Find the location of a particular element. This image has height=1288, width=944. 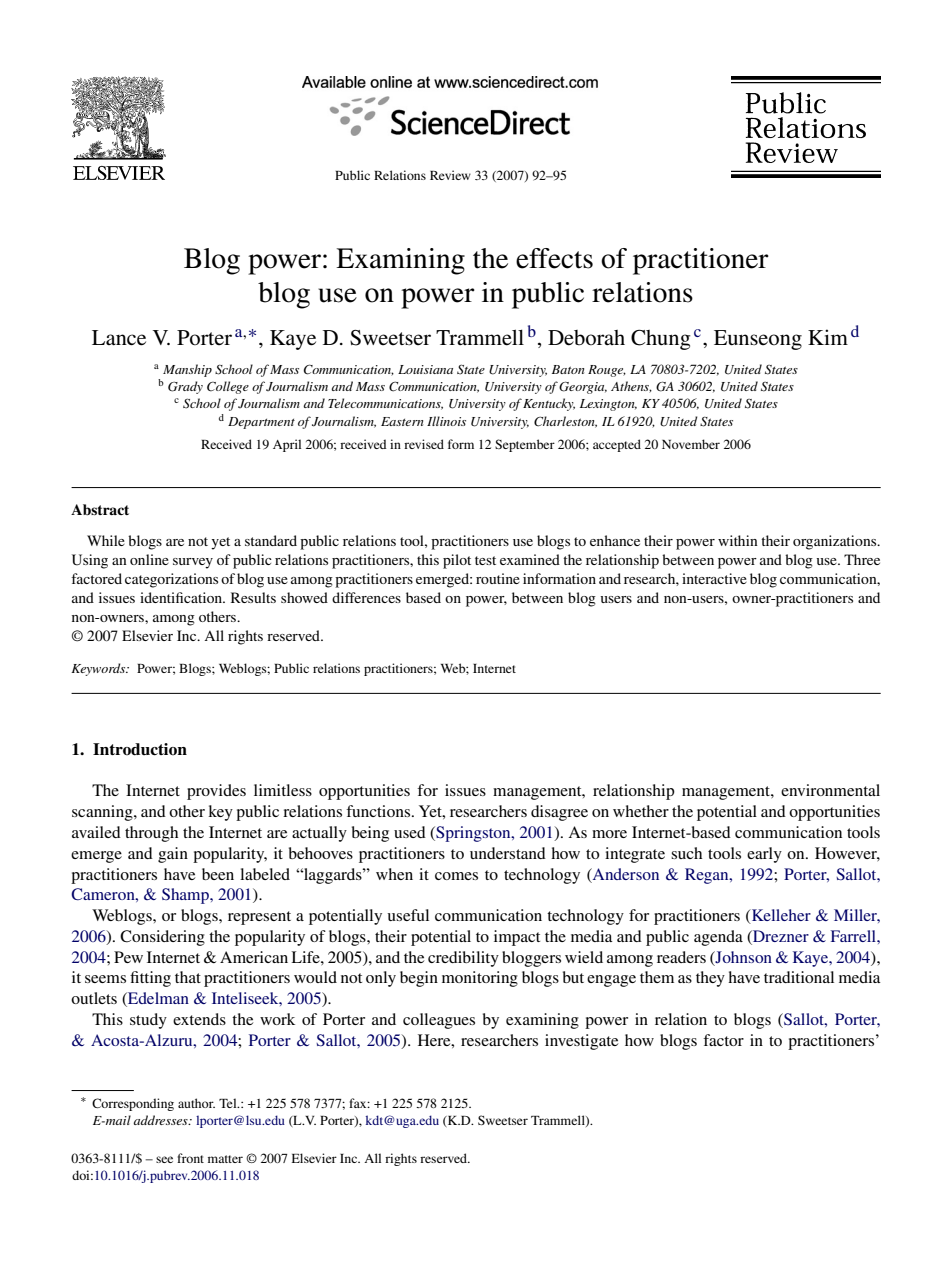

investigate is located at coordinates (581, 1042).
